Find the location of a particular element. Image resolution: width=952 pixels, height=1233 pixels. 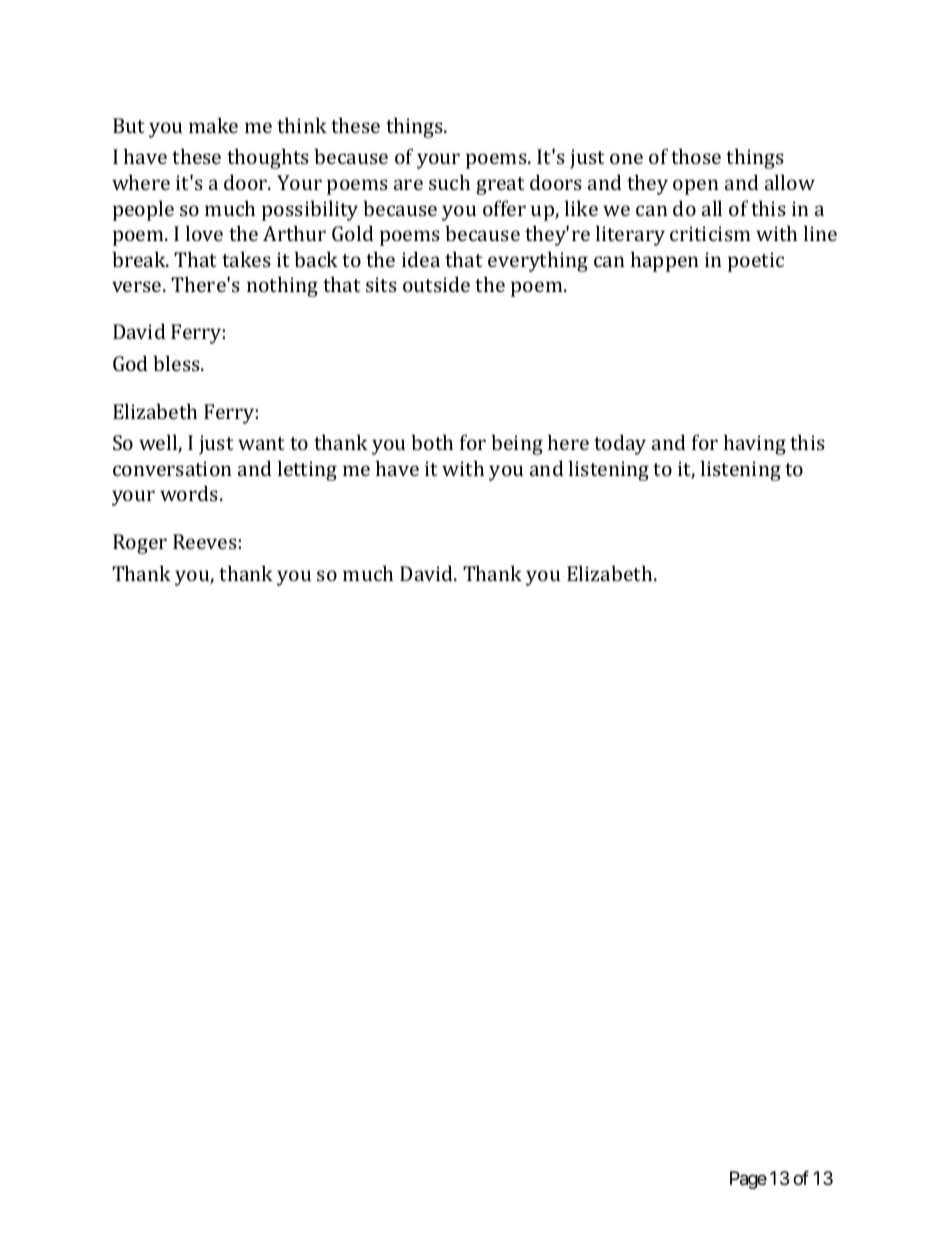

Page is located at coordinates (748, 1180).
